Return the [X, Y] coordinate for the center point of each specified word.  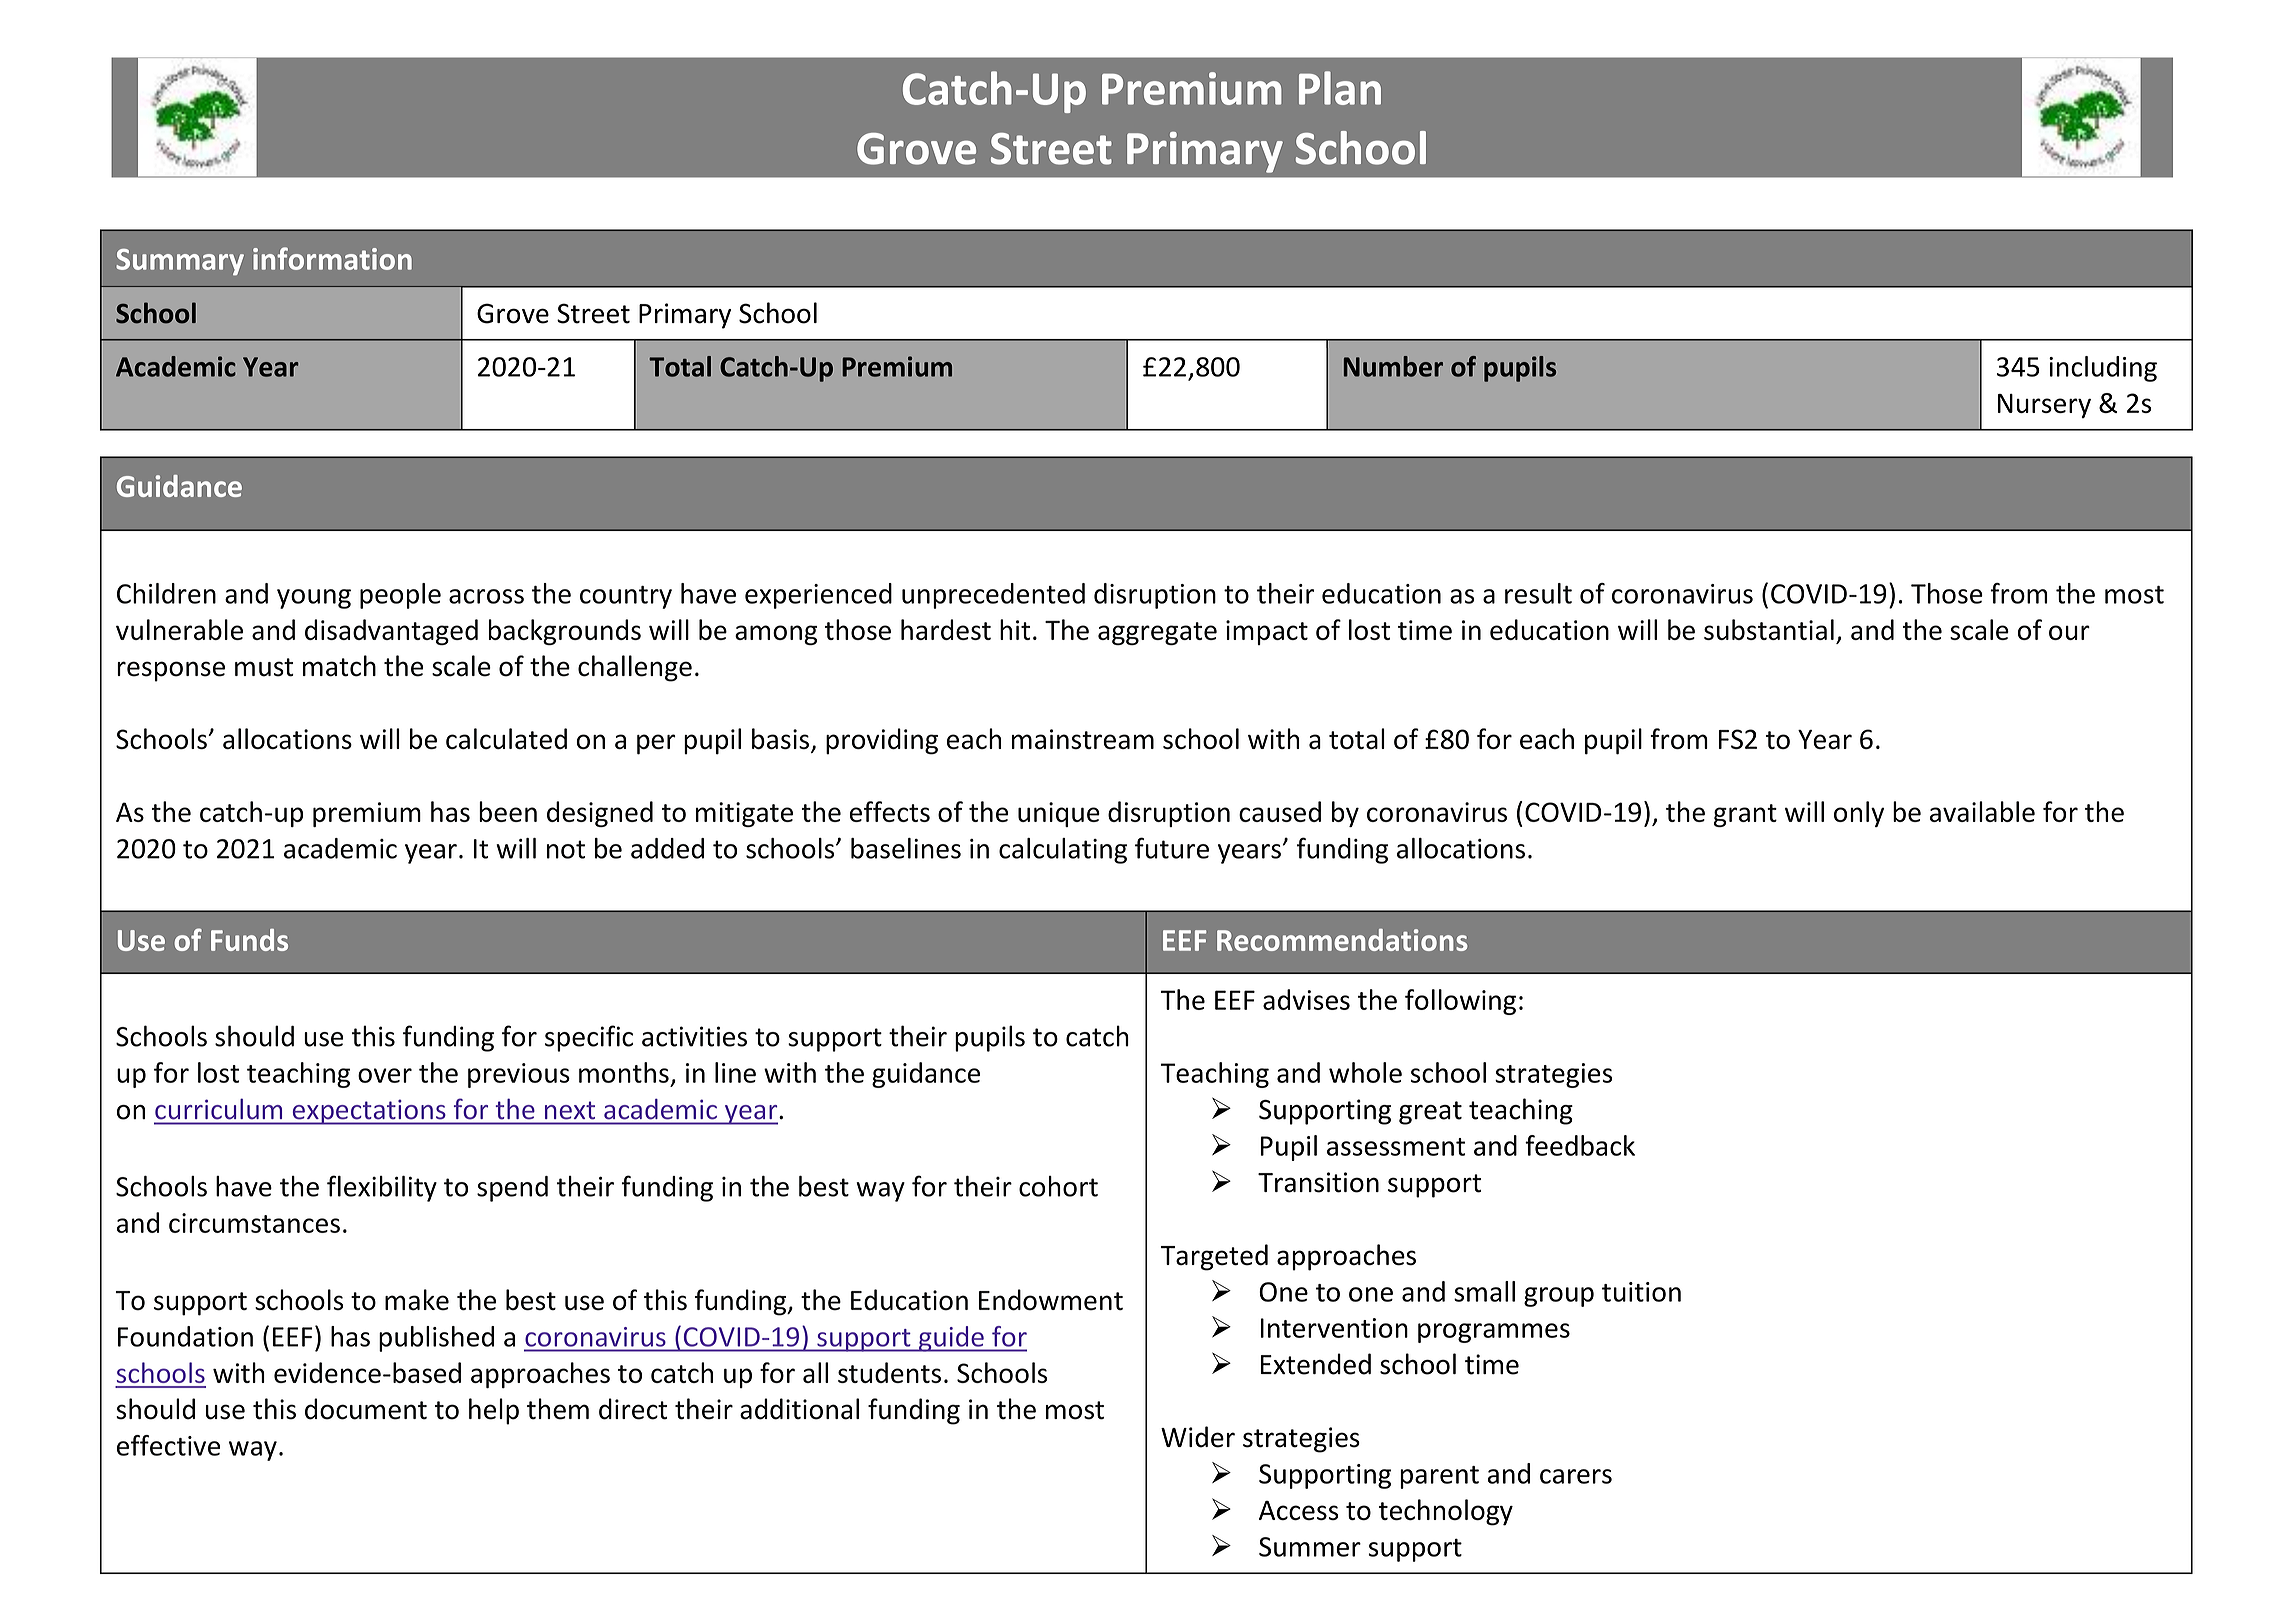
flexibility [382, 1188]
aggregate [1157, 633]
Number [1393, 366]
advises [1306, 999]
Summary [180, 262]
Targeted [1214, 1257]
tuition [1641, 1292]
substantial [1769, 629]
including [2103, 369]
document [366, 1409]
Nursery [2044, 406]
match [339, 666]
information [332, 258]
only [1859, 814]
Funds [249, 940]
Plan [1340, 88]
